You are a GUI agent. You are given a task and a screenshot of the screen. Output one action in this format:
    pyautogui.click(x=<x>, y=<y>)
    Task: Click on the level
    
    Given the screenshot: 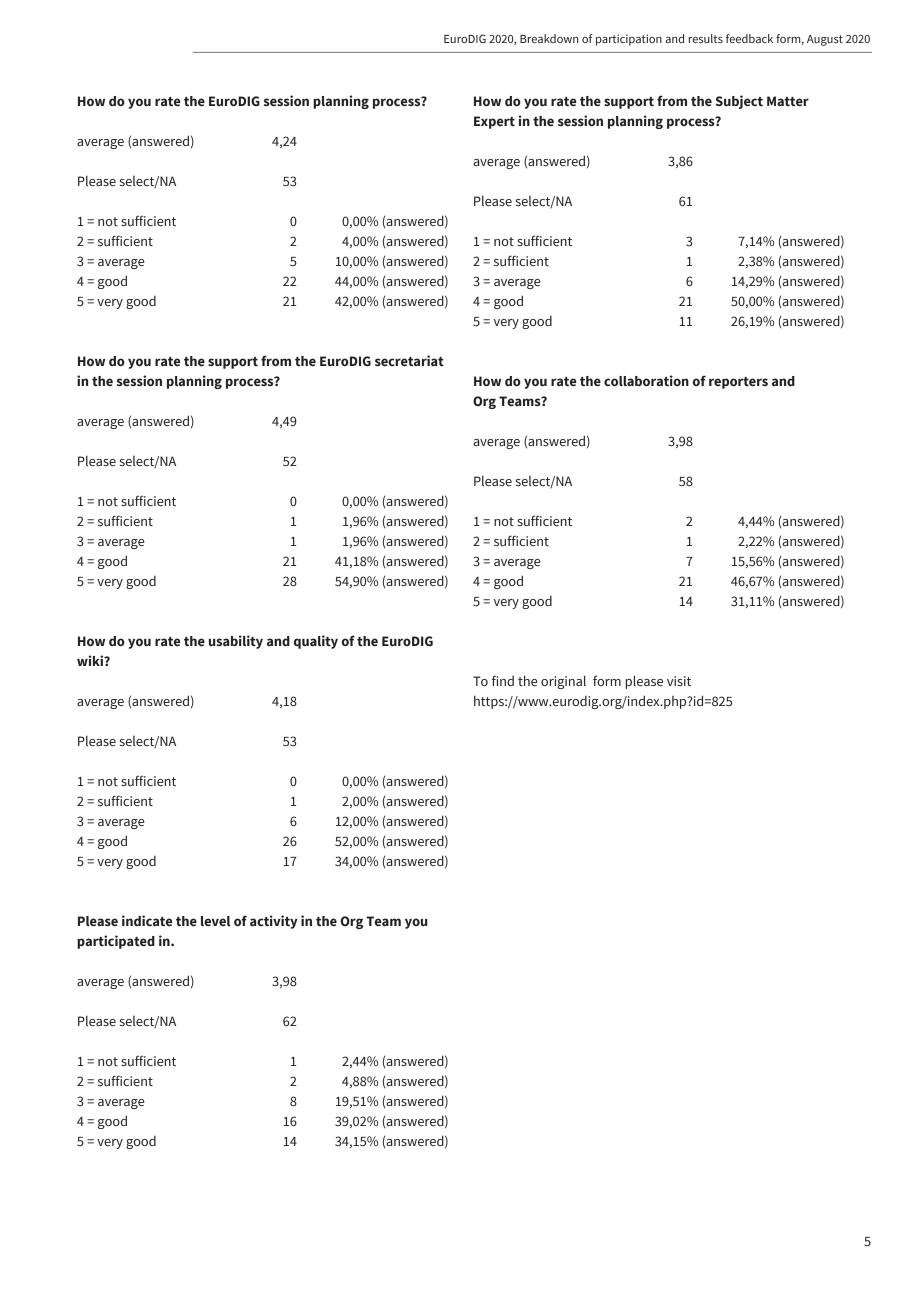 What is the action you would take?
    pyautogui.click(x=215, y=921)
